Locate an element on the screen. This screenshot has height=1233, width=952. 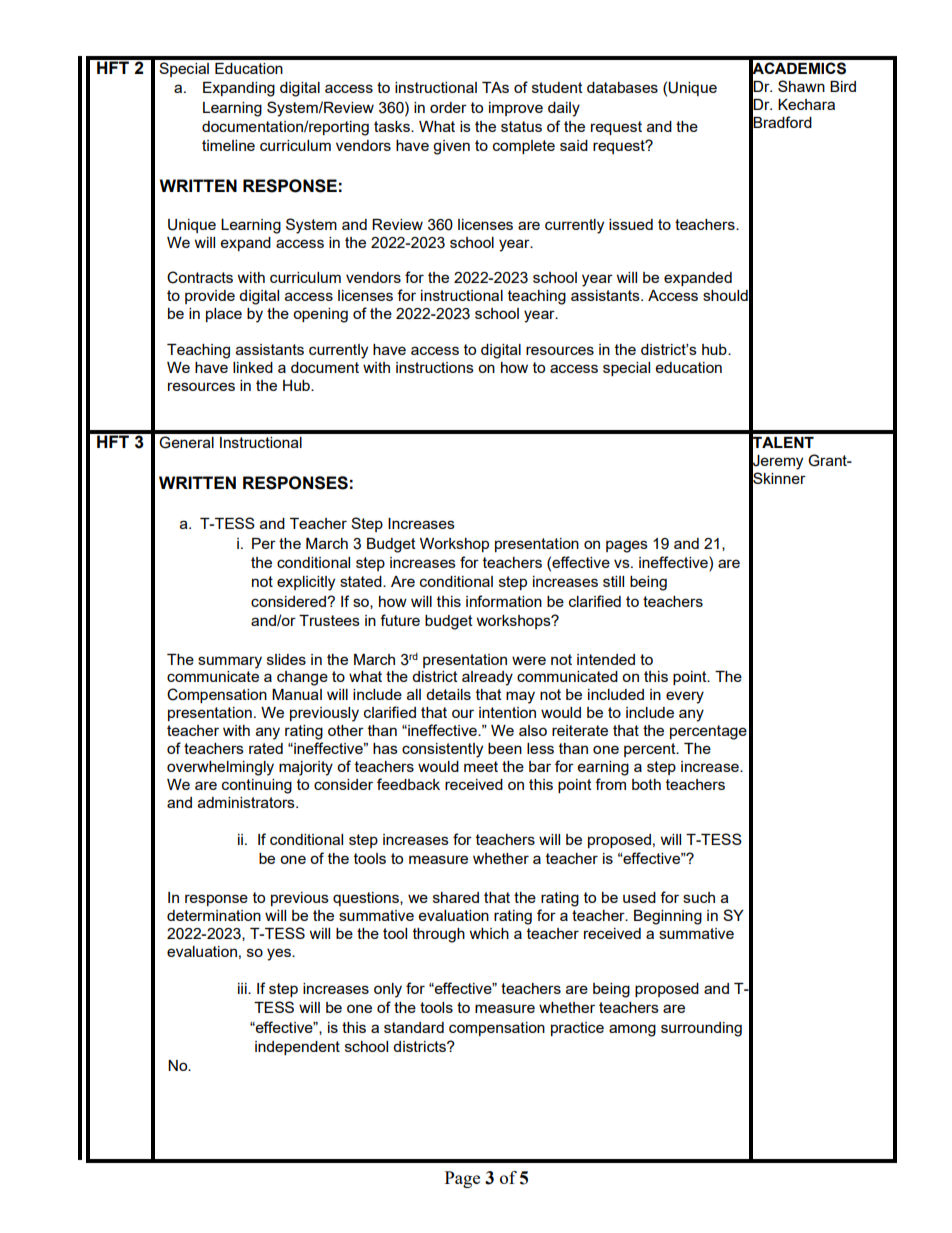
timeline is located at coordinates (228, 145).
